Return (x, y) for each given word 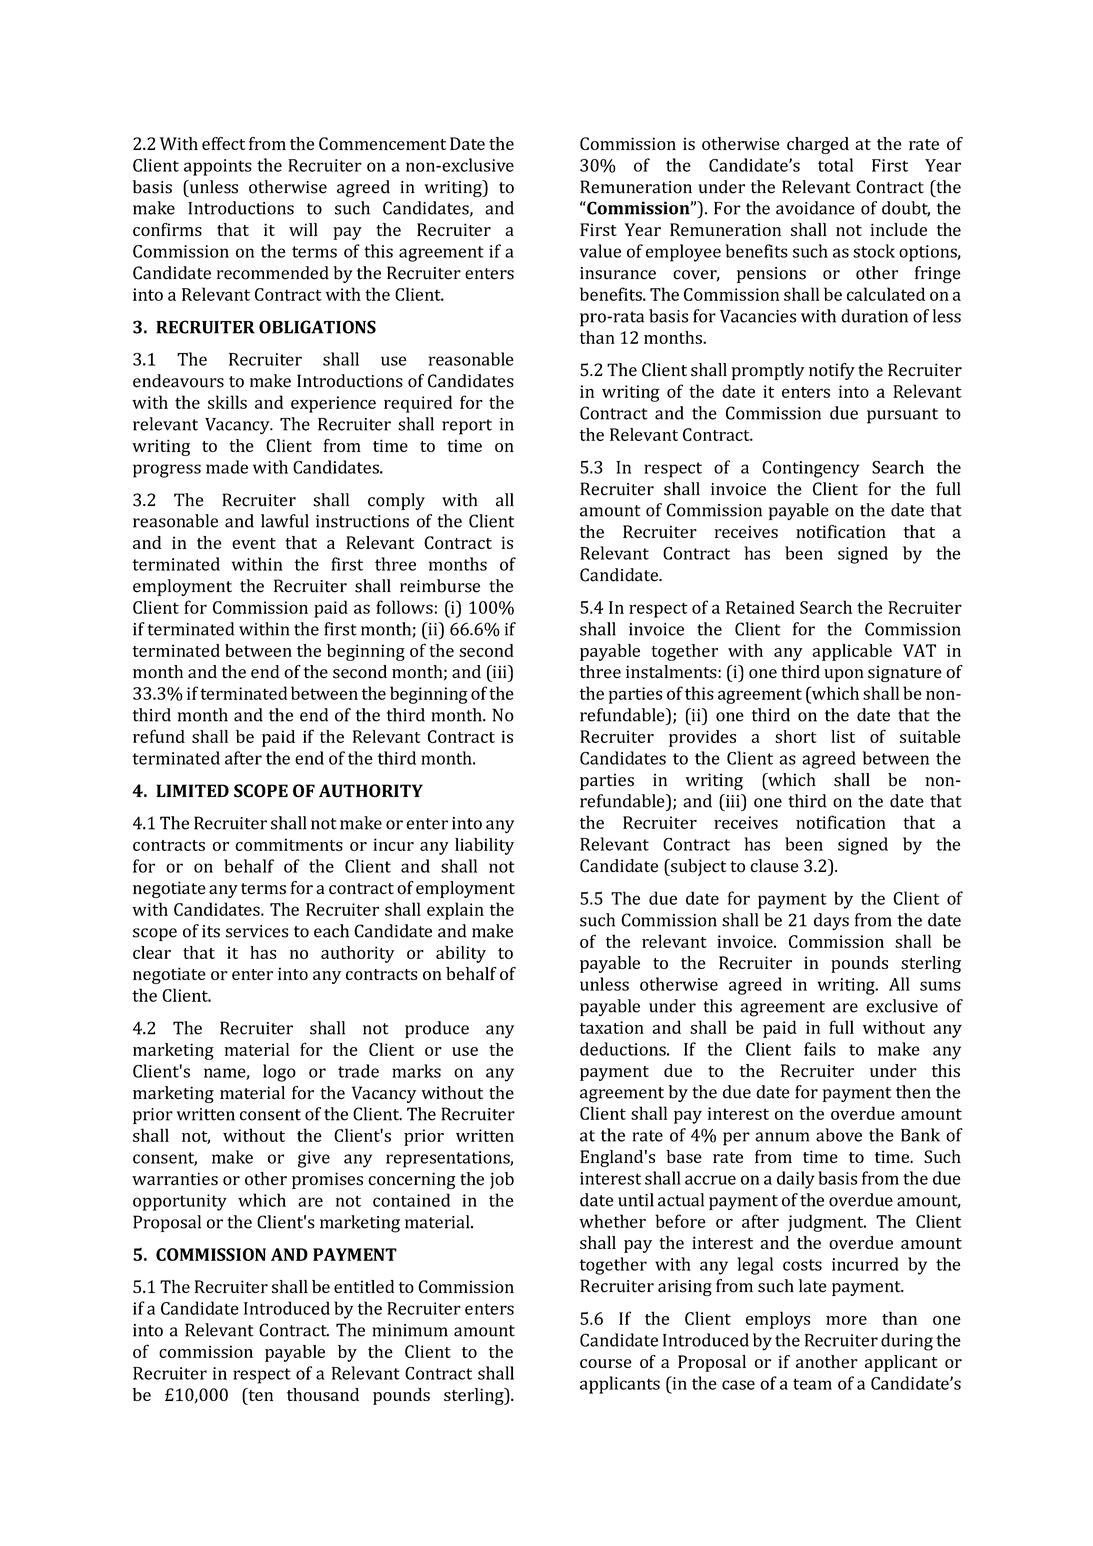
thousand (323, 1394)
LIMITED (192, 790)
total (835, 165)
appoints (218, 167)
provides (702, 738)
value (600, 251)
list (843, 736)
